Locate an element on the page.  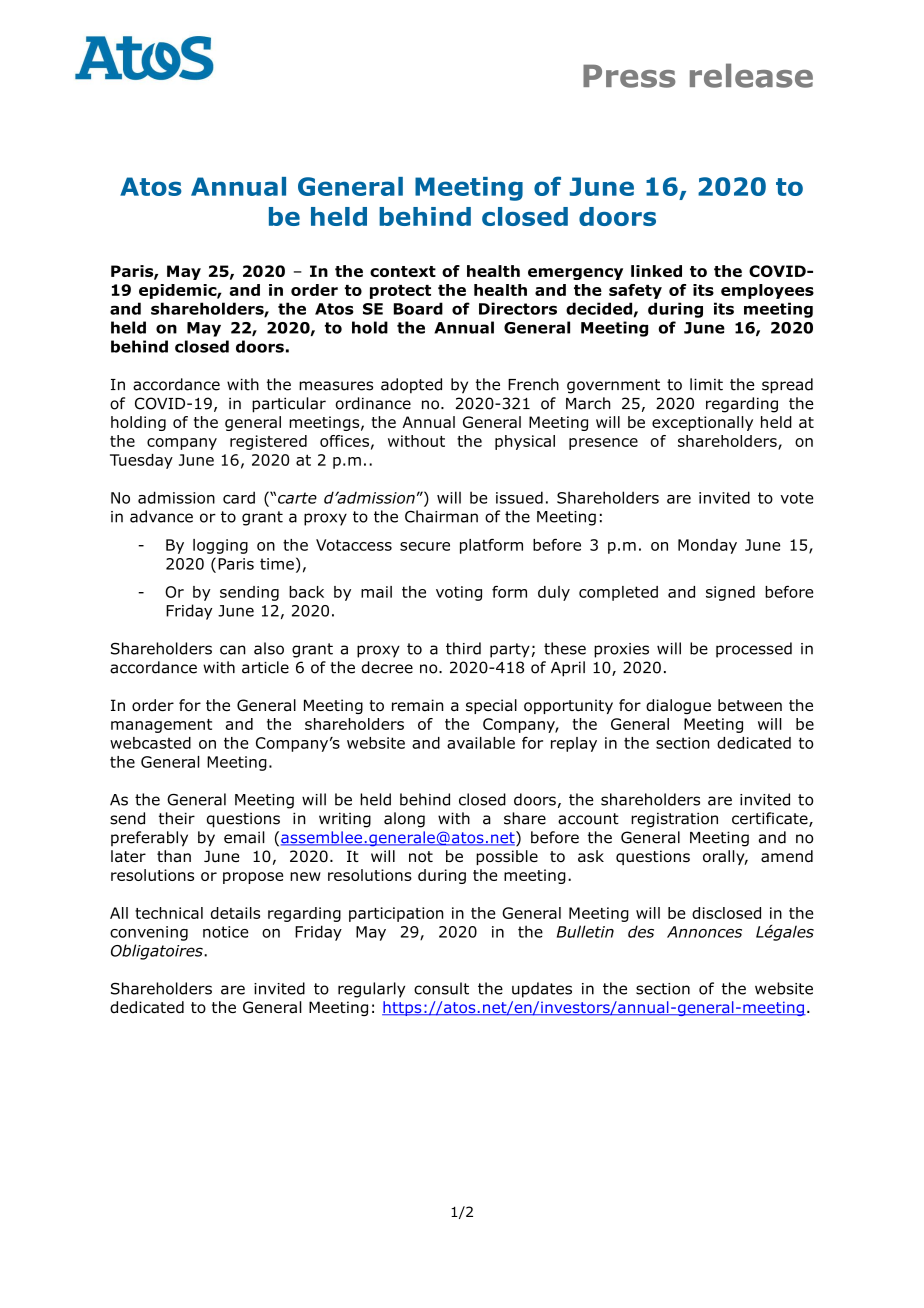
context is located at coordinates (403, 271).
